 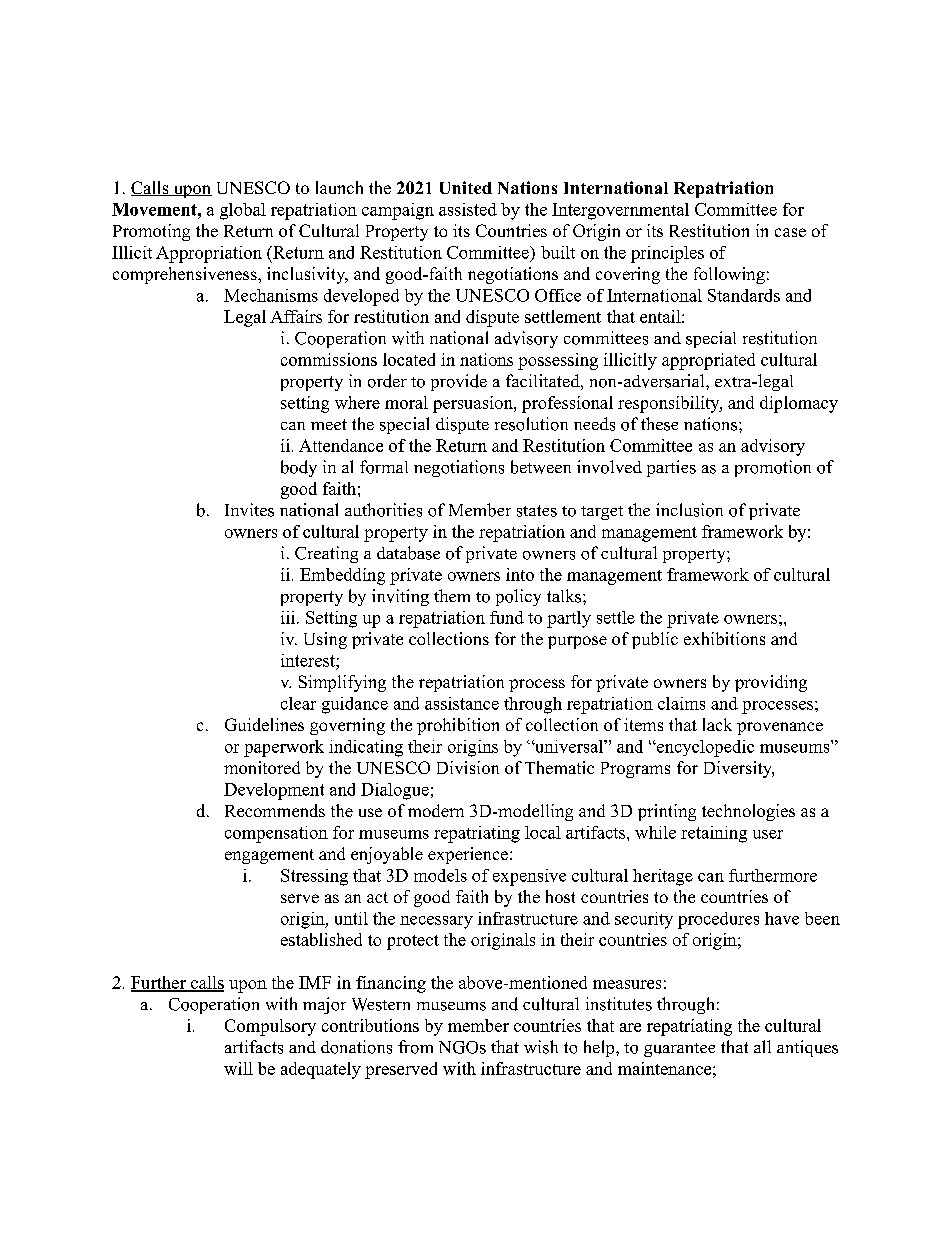 What do you see at coordinates (249, 510) in the screenshot?
I see `Invites` at bounding box center [249, 510].
